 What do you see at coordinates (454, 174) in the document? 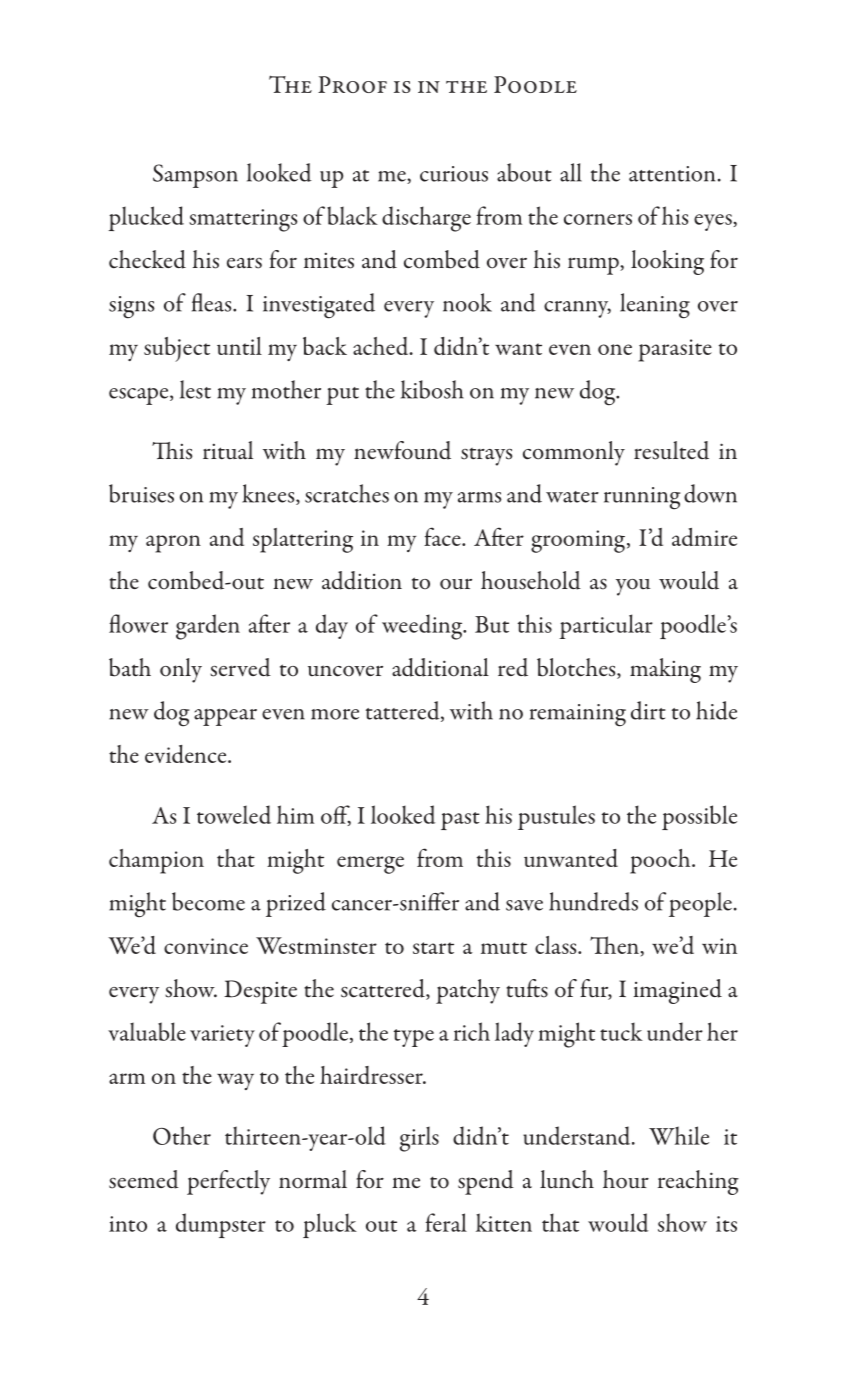
I see `curious` at bounding box center [454, 174].
